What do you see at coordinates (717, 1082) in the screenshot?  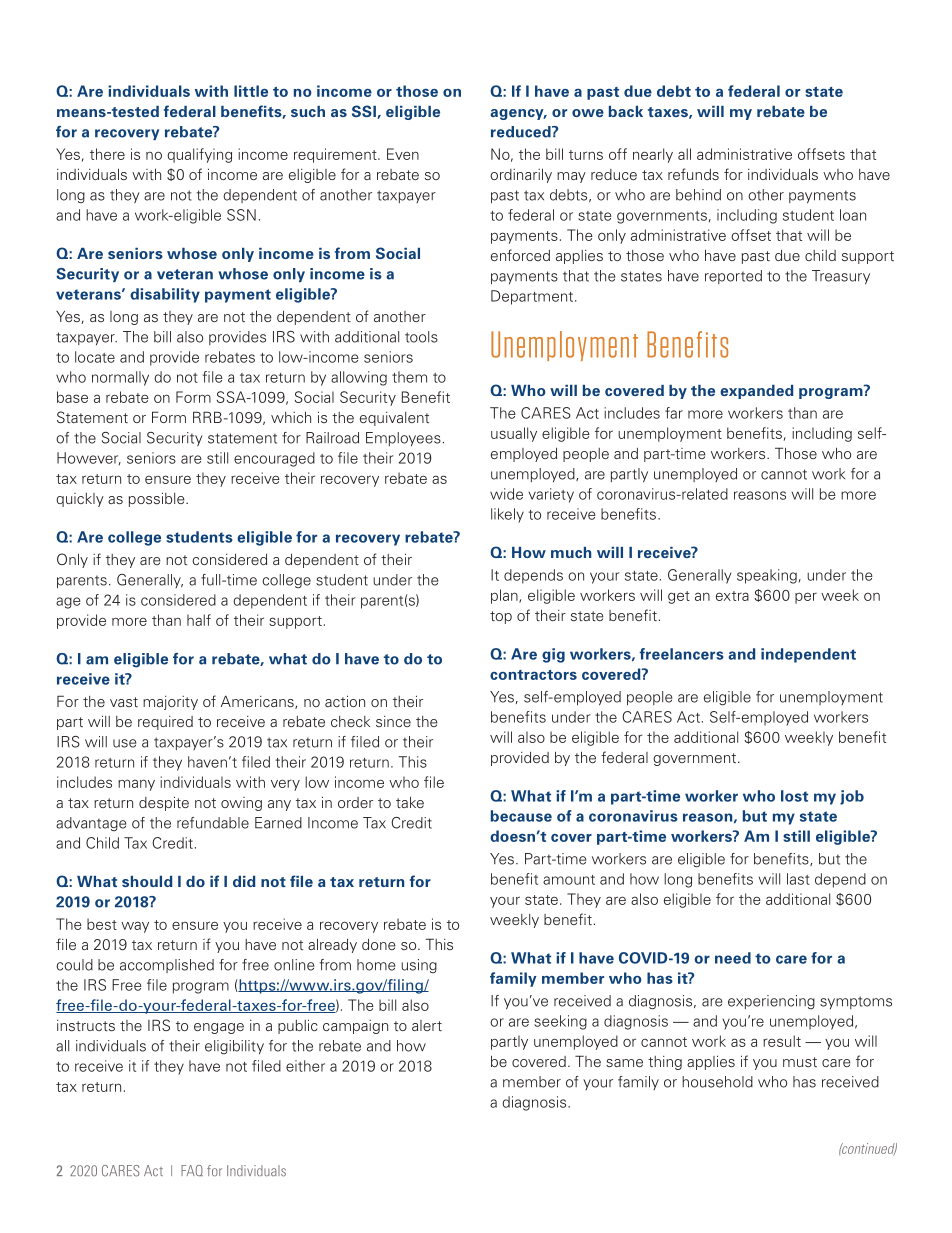 I see `household` at bounding box center [717, 1082].
